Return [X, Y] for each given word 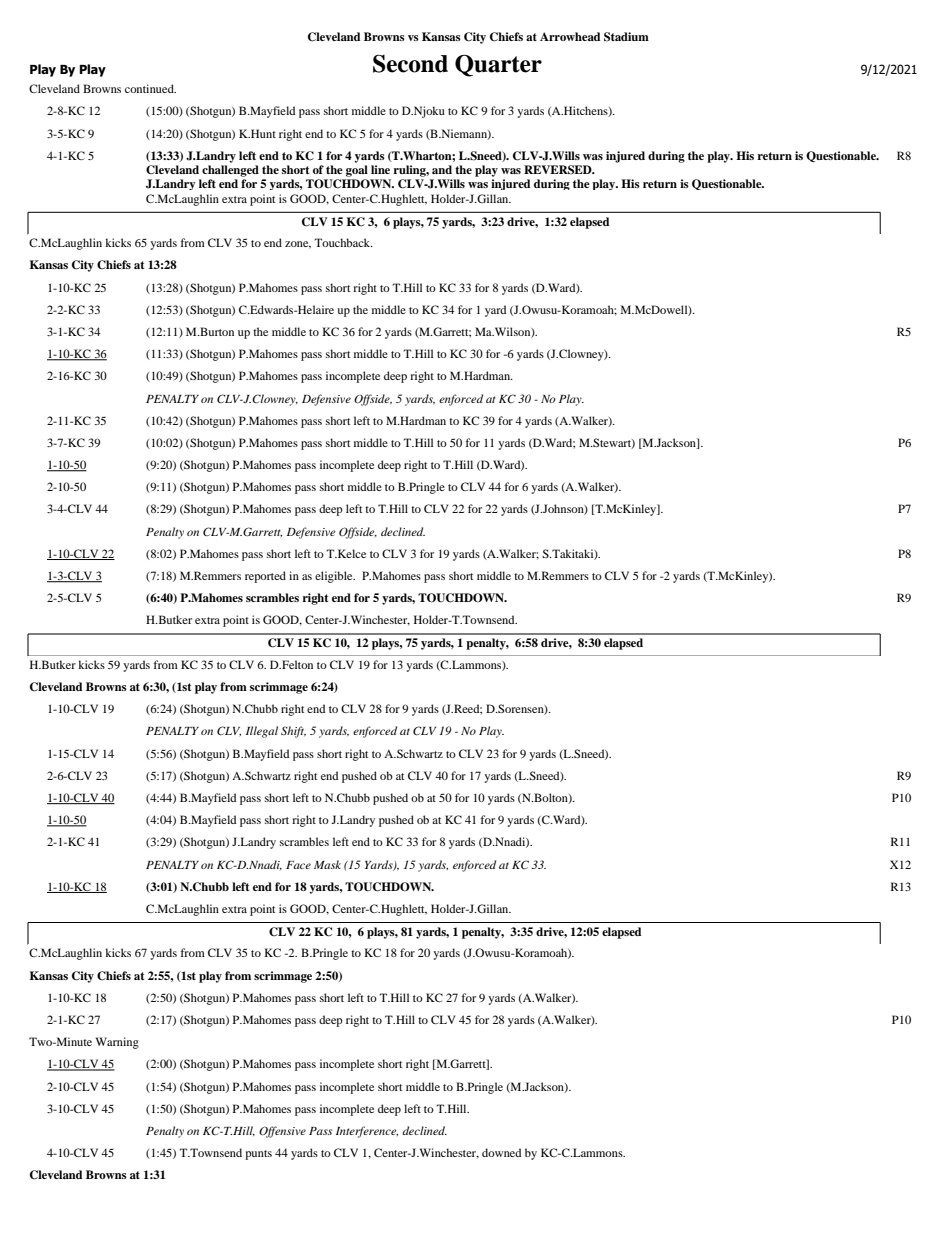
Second [410, 63]
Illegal [262, 732]
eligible [335, 577]
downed [501, 1152]
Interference [367, 1132]
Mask [327, 864]
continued [150, 88]
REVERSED [559, 170]
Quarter [498, 65]
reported [265, 577]
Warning [117, 1043]
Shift [293, 732]
